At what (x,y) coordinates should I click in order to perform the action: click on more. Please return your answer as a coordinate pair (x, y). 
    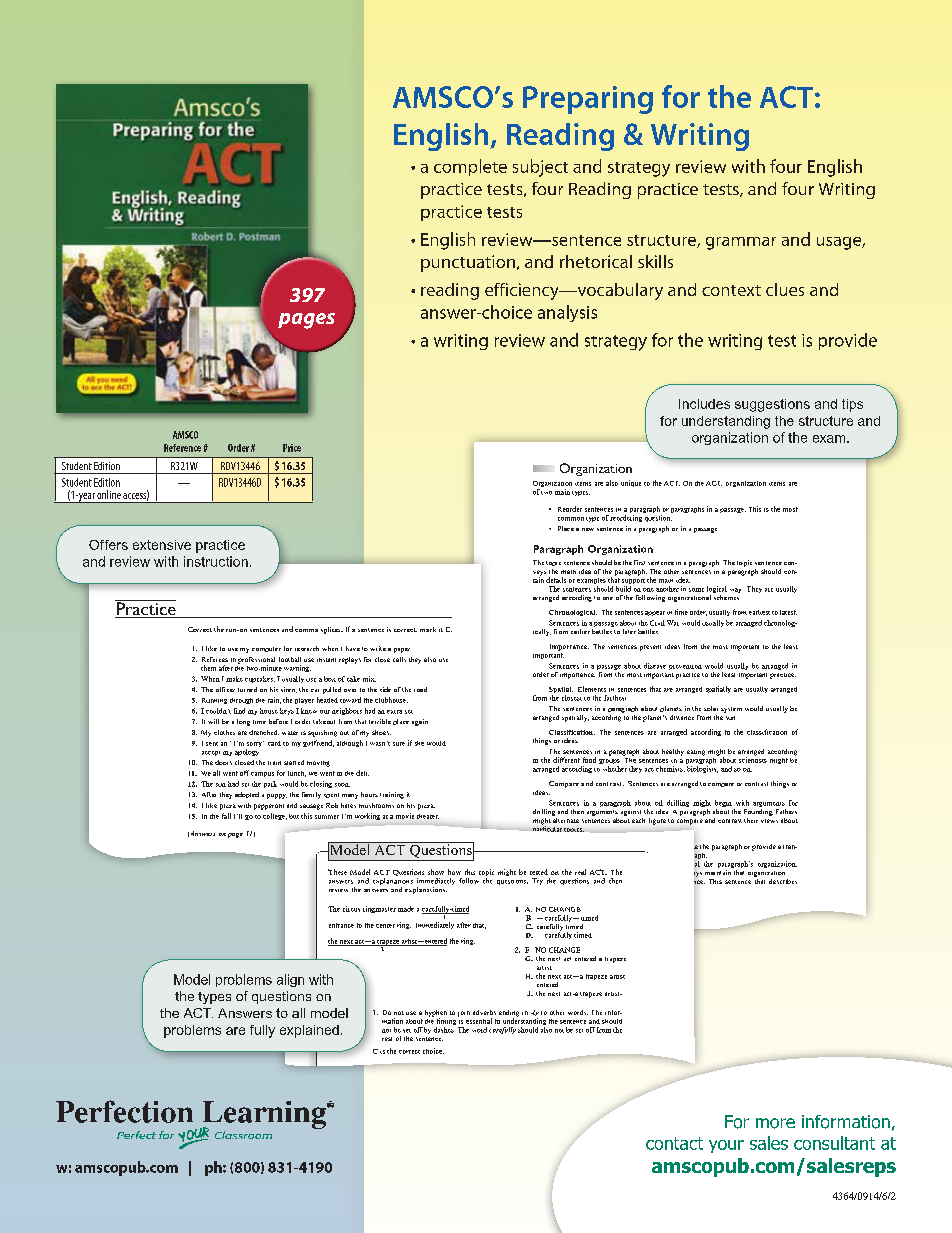
    Looking at the image, I should click on (775, 1123).
